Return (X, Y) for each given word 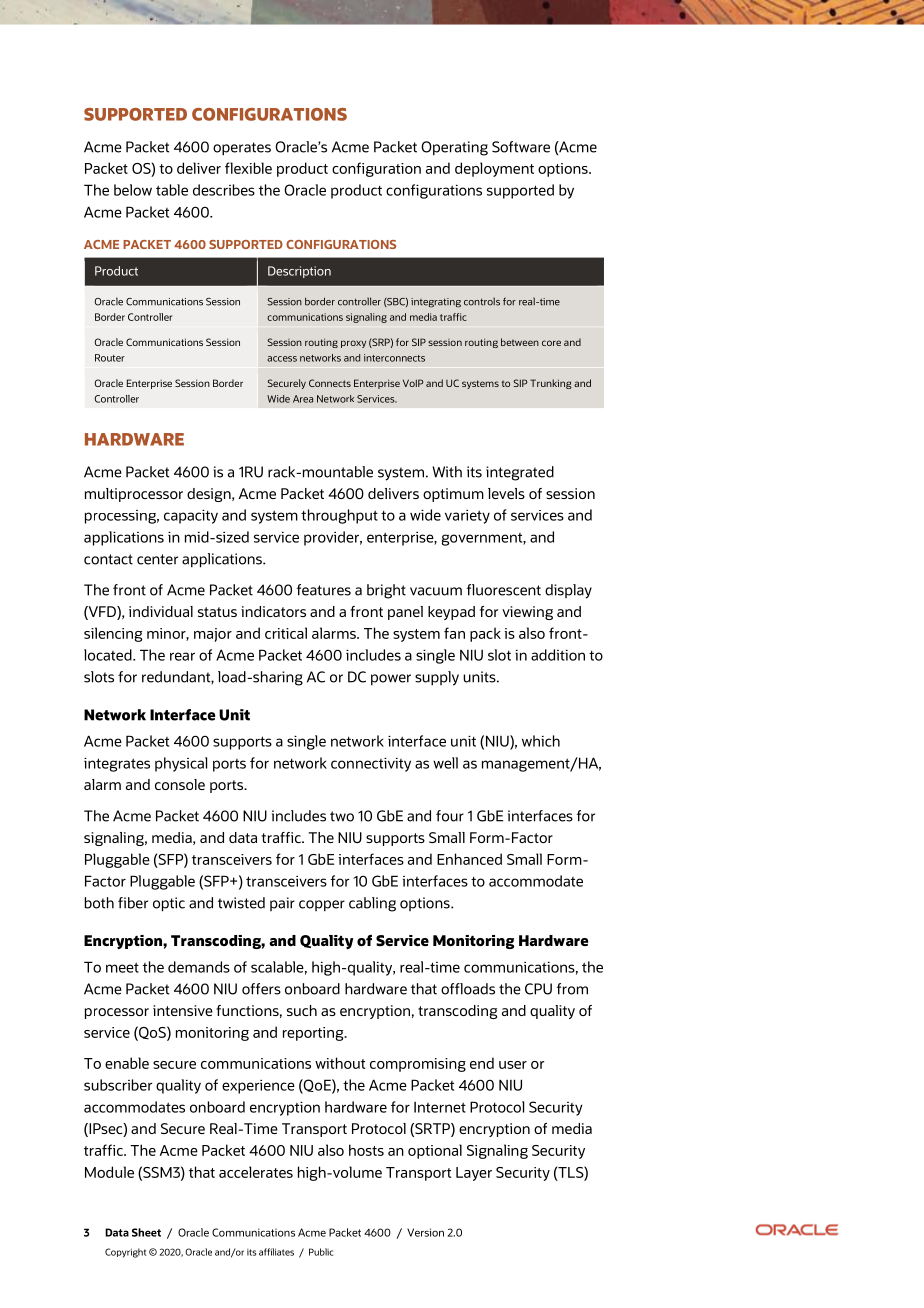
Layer (474, 1174)
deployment (494, 169)
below (133, 190)
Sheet (146, 1232)
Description (299, 272)
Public (321, 1252)
